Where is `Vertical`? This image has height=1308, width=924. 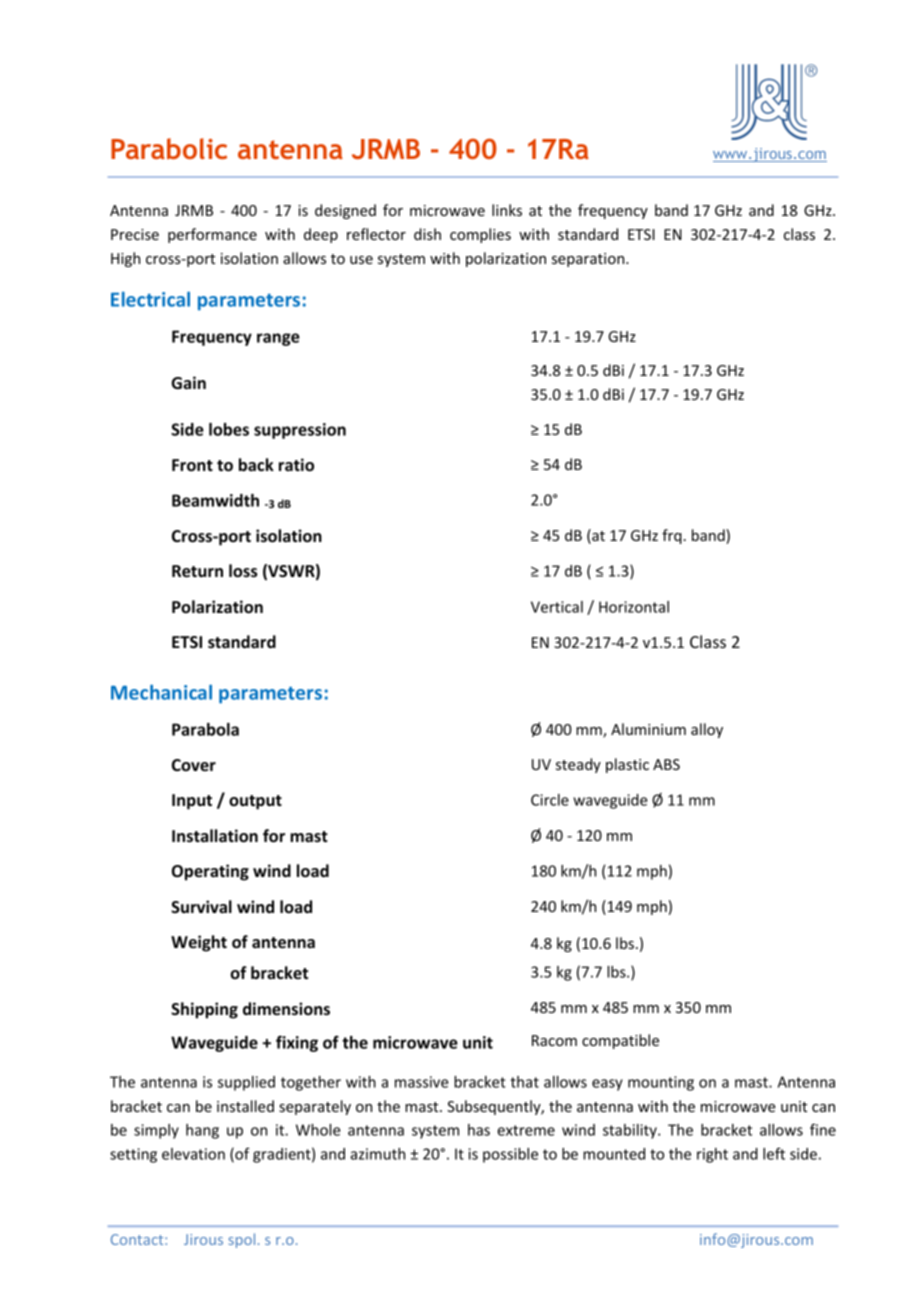 Vertical is located at coordinates (557, 607).
